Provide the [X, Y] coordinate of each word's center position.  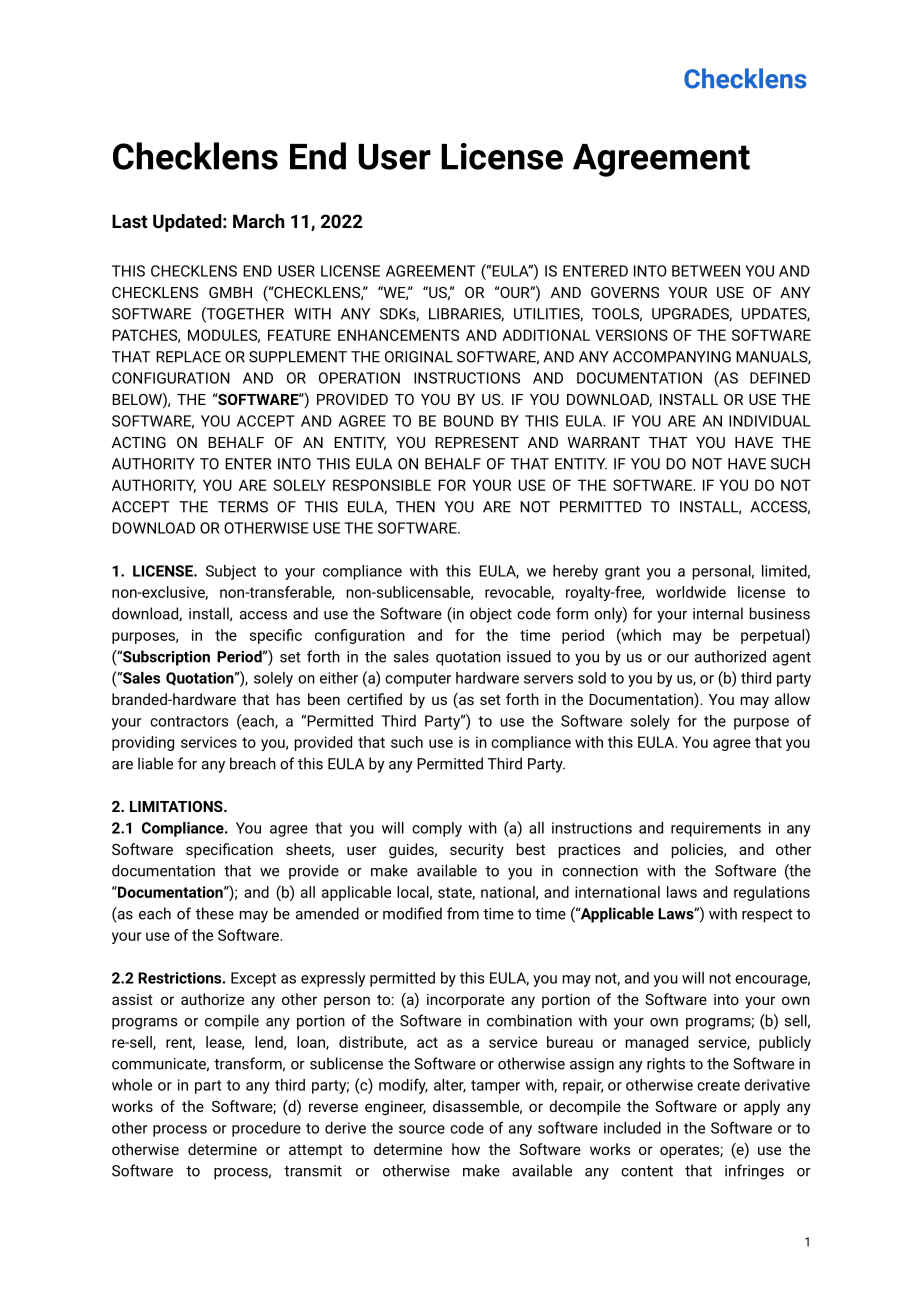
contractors [189, 721]
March [258, 221]
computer [418, 680]
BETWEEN [706, 271]
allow [792, 699]
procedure [266, 1129]
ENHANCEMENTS [398, 335]
